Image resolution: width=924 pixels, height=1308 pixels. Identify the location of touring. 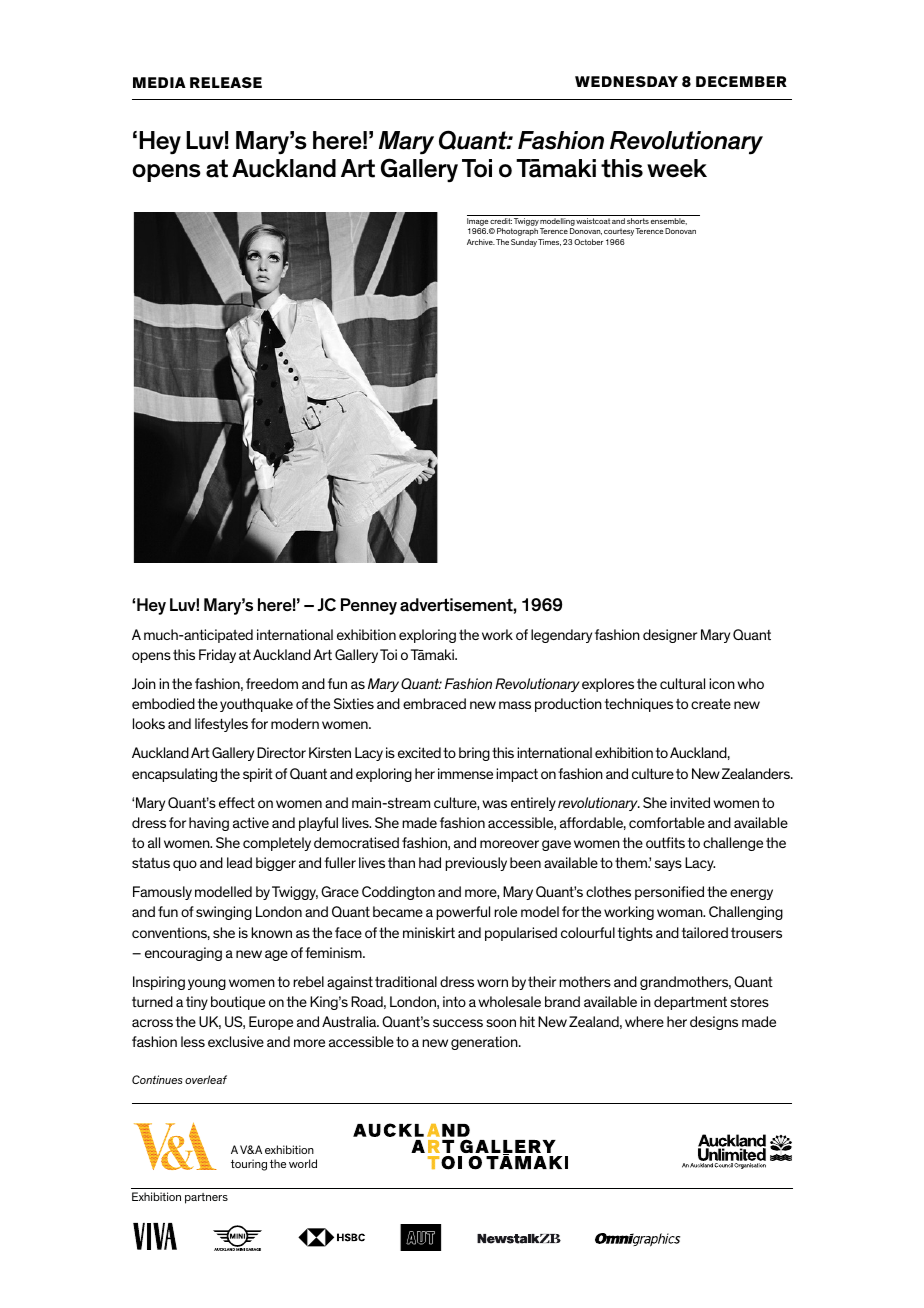
(249, 1165).
